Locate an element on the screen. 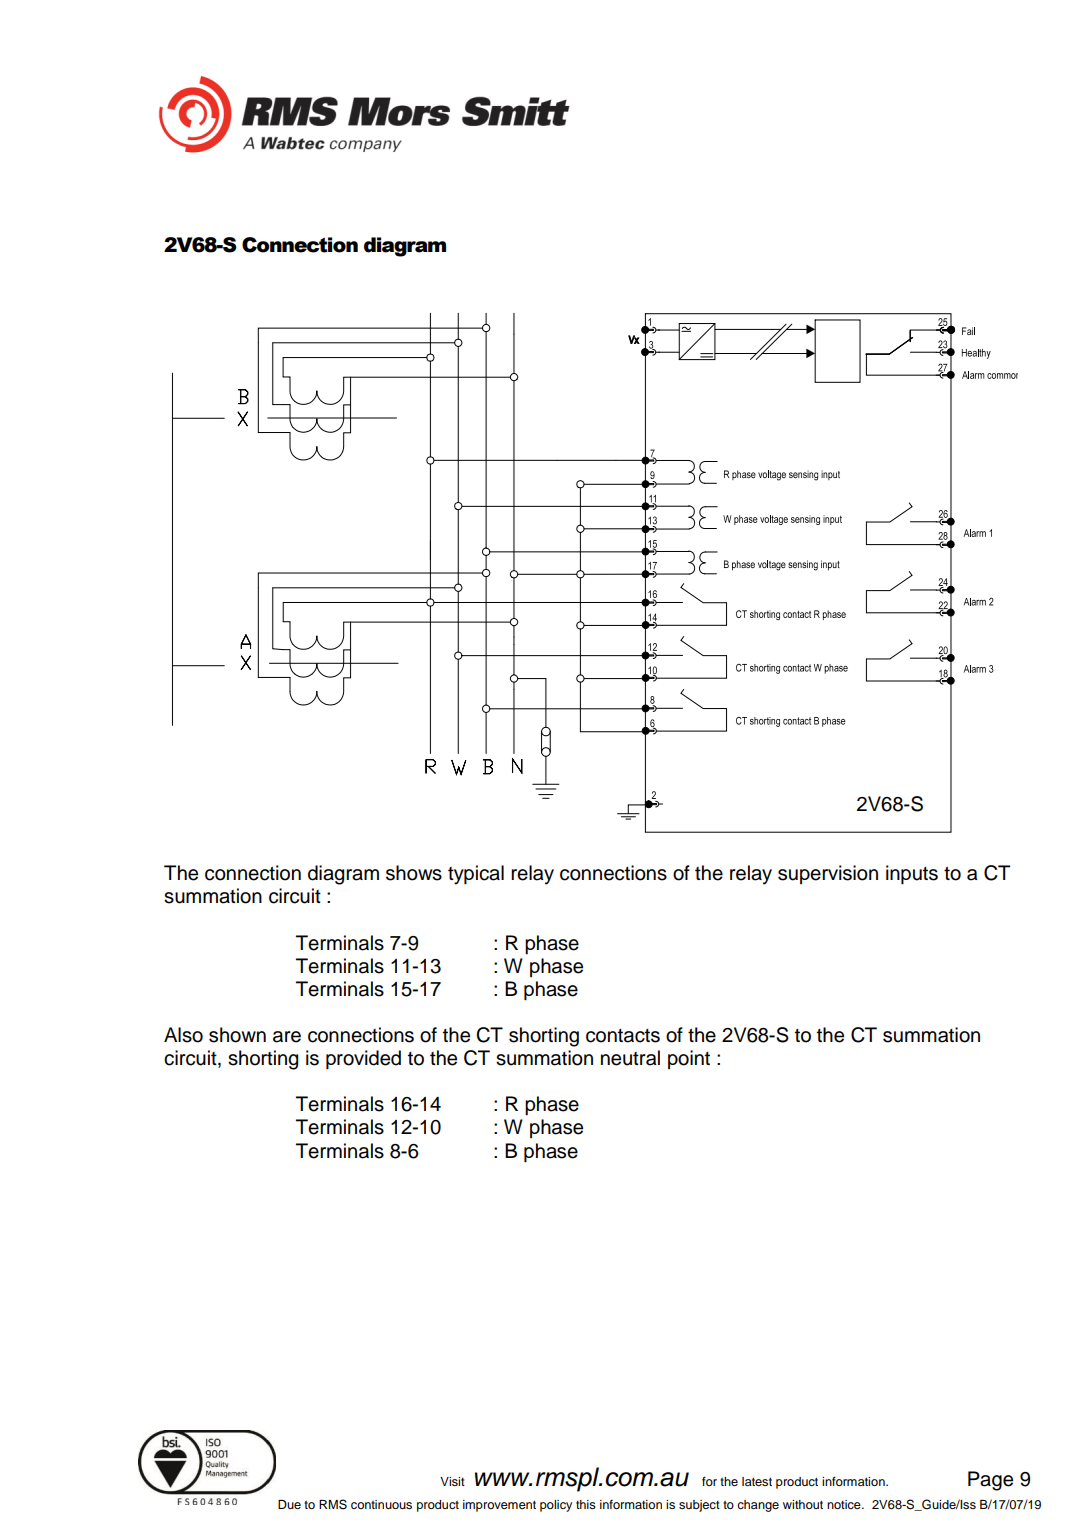 This screenshot has width=1088, height=1537. this is located at coordinates (586, 1504).
